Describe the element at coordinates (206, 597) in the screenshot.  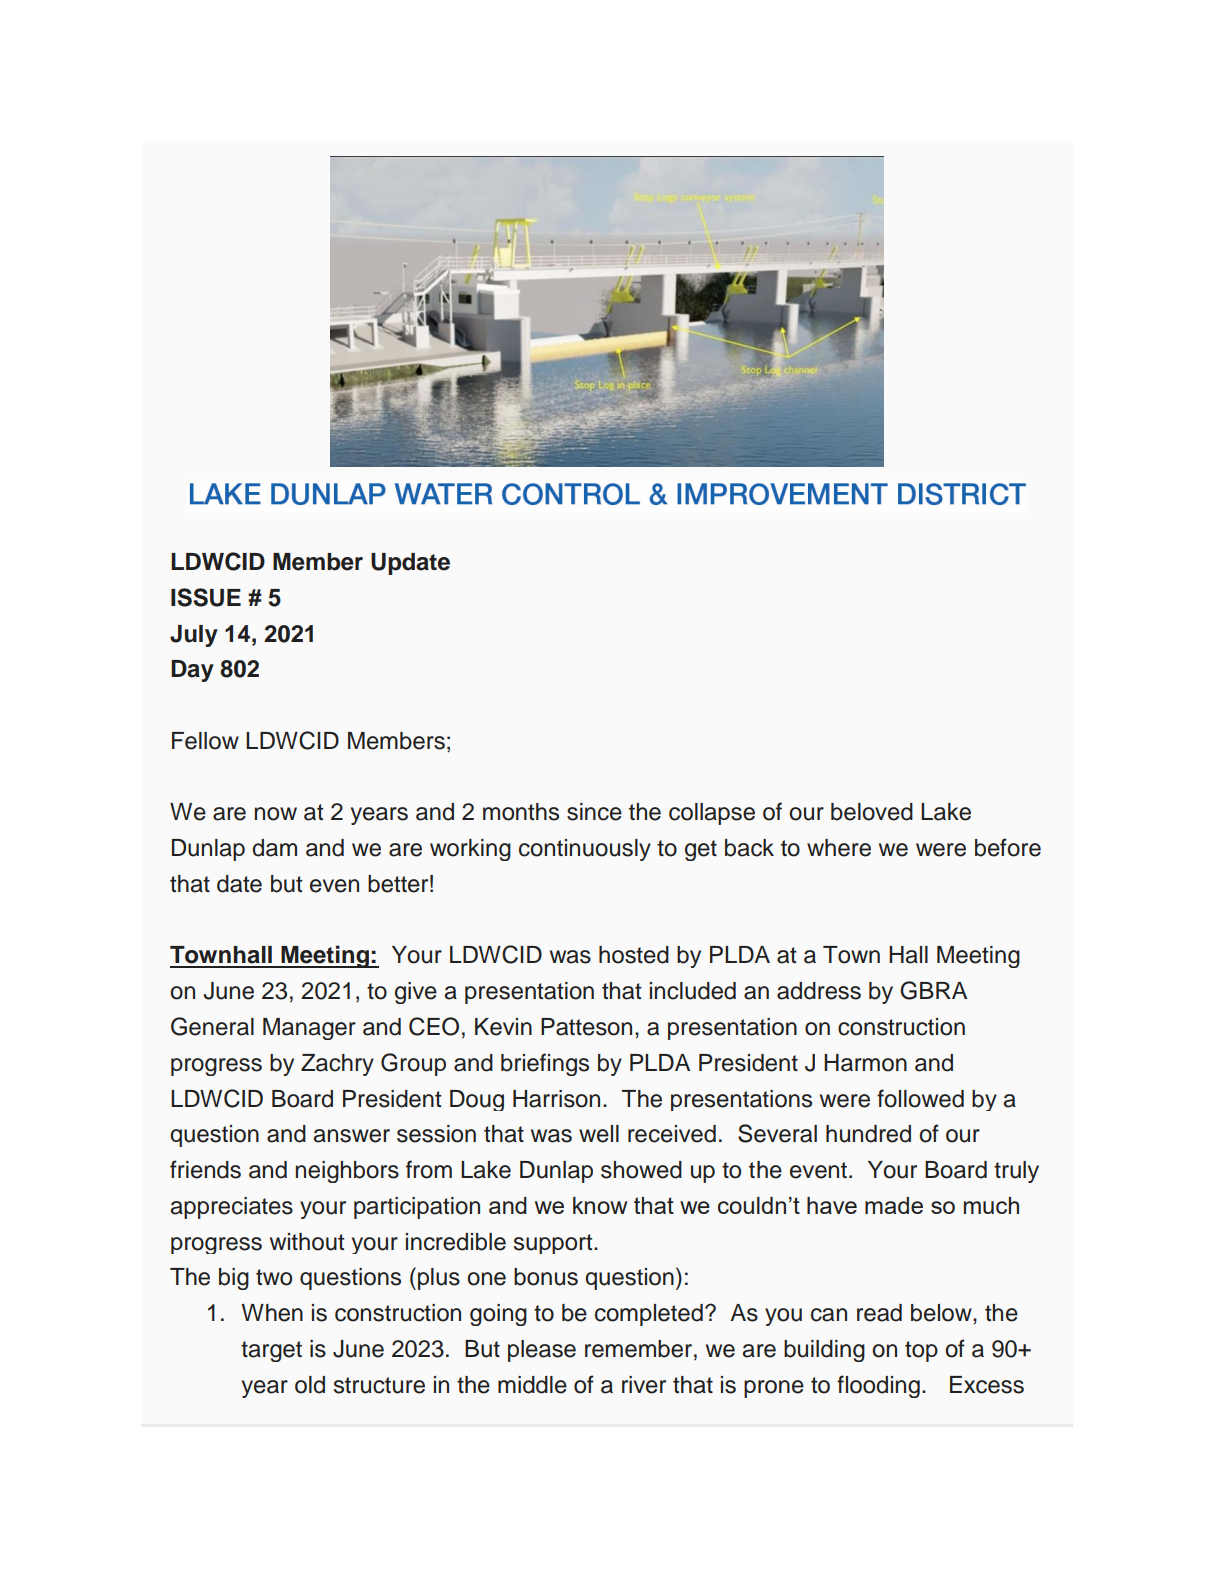
I see `ISSUE` at that location.
